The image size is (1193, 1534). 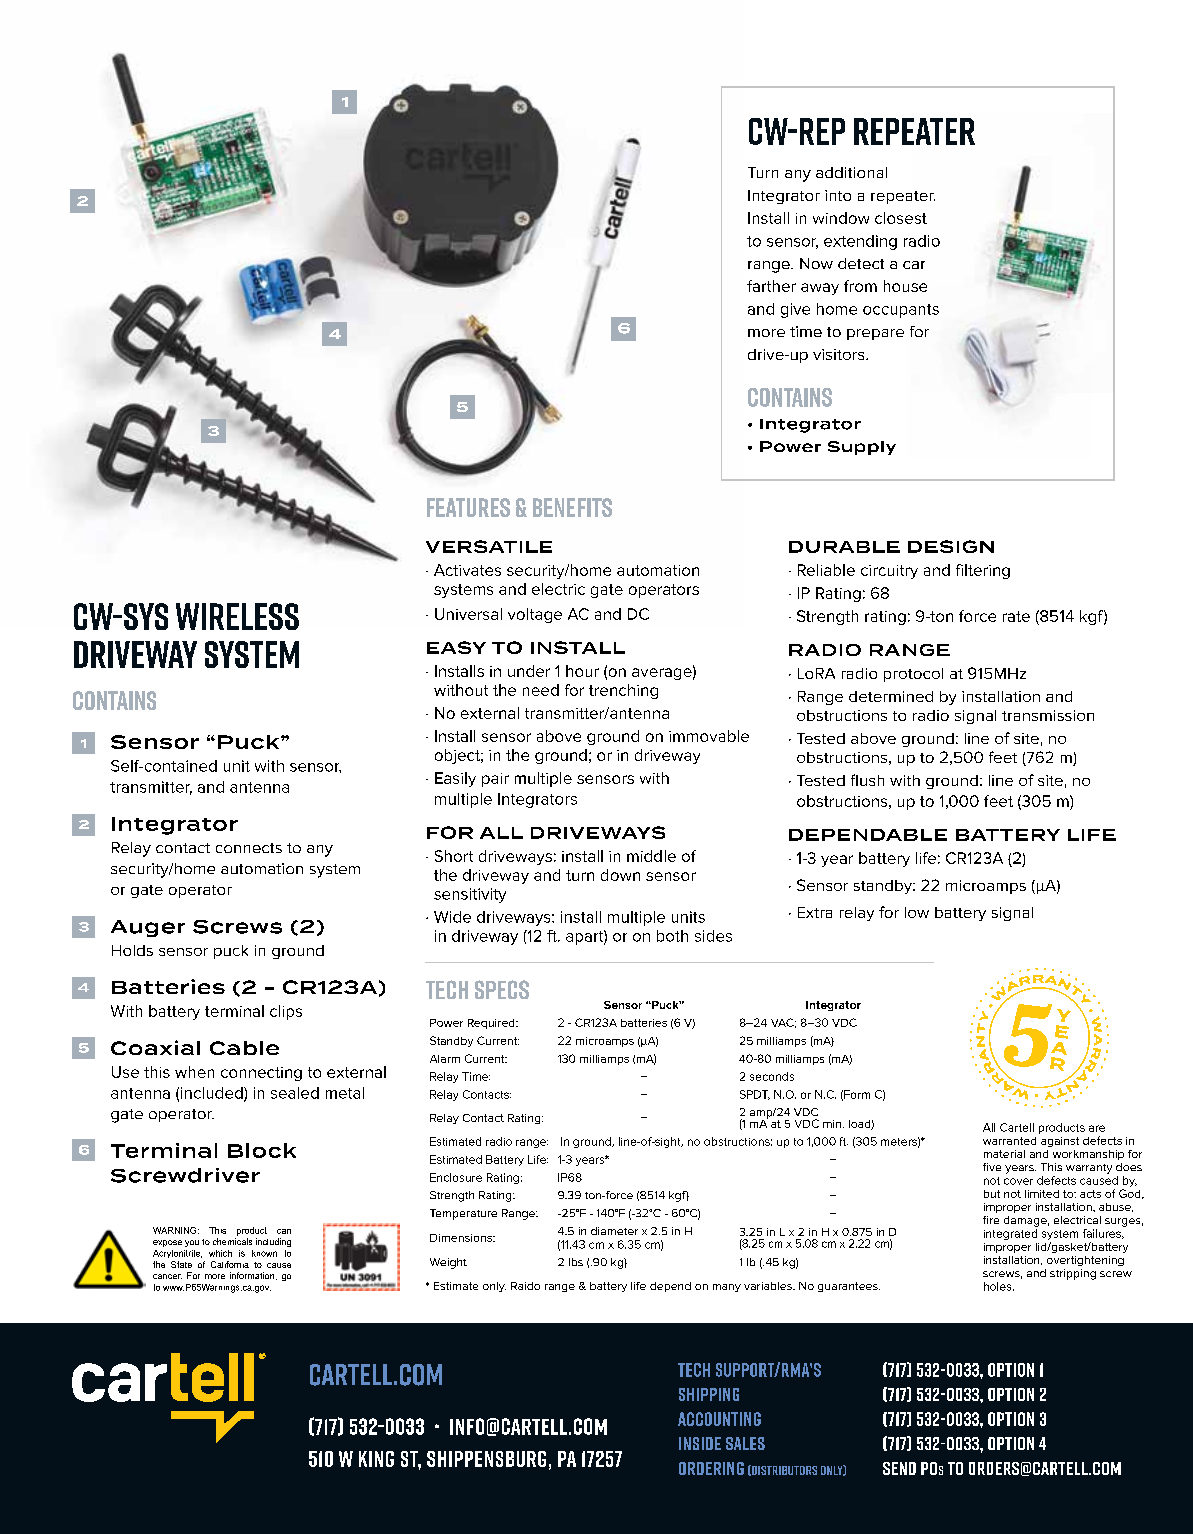 I want to click on Inside, so click(x=700, y=1443).
